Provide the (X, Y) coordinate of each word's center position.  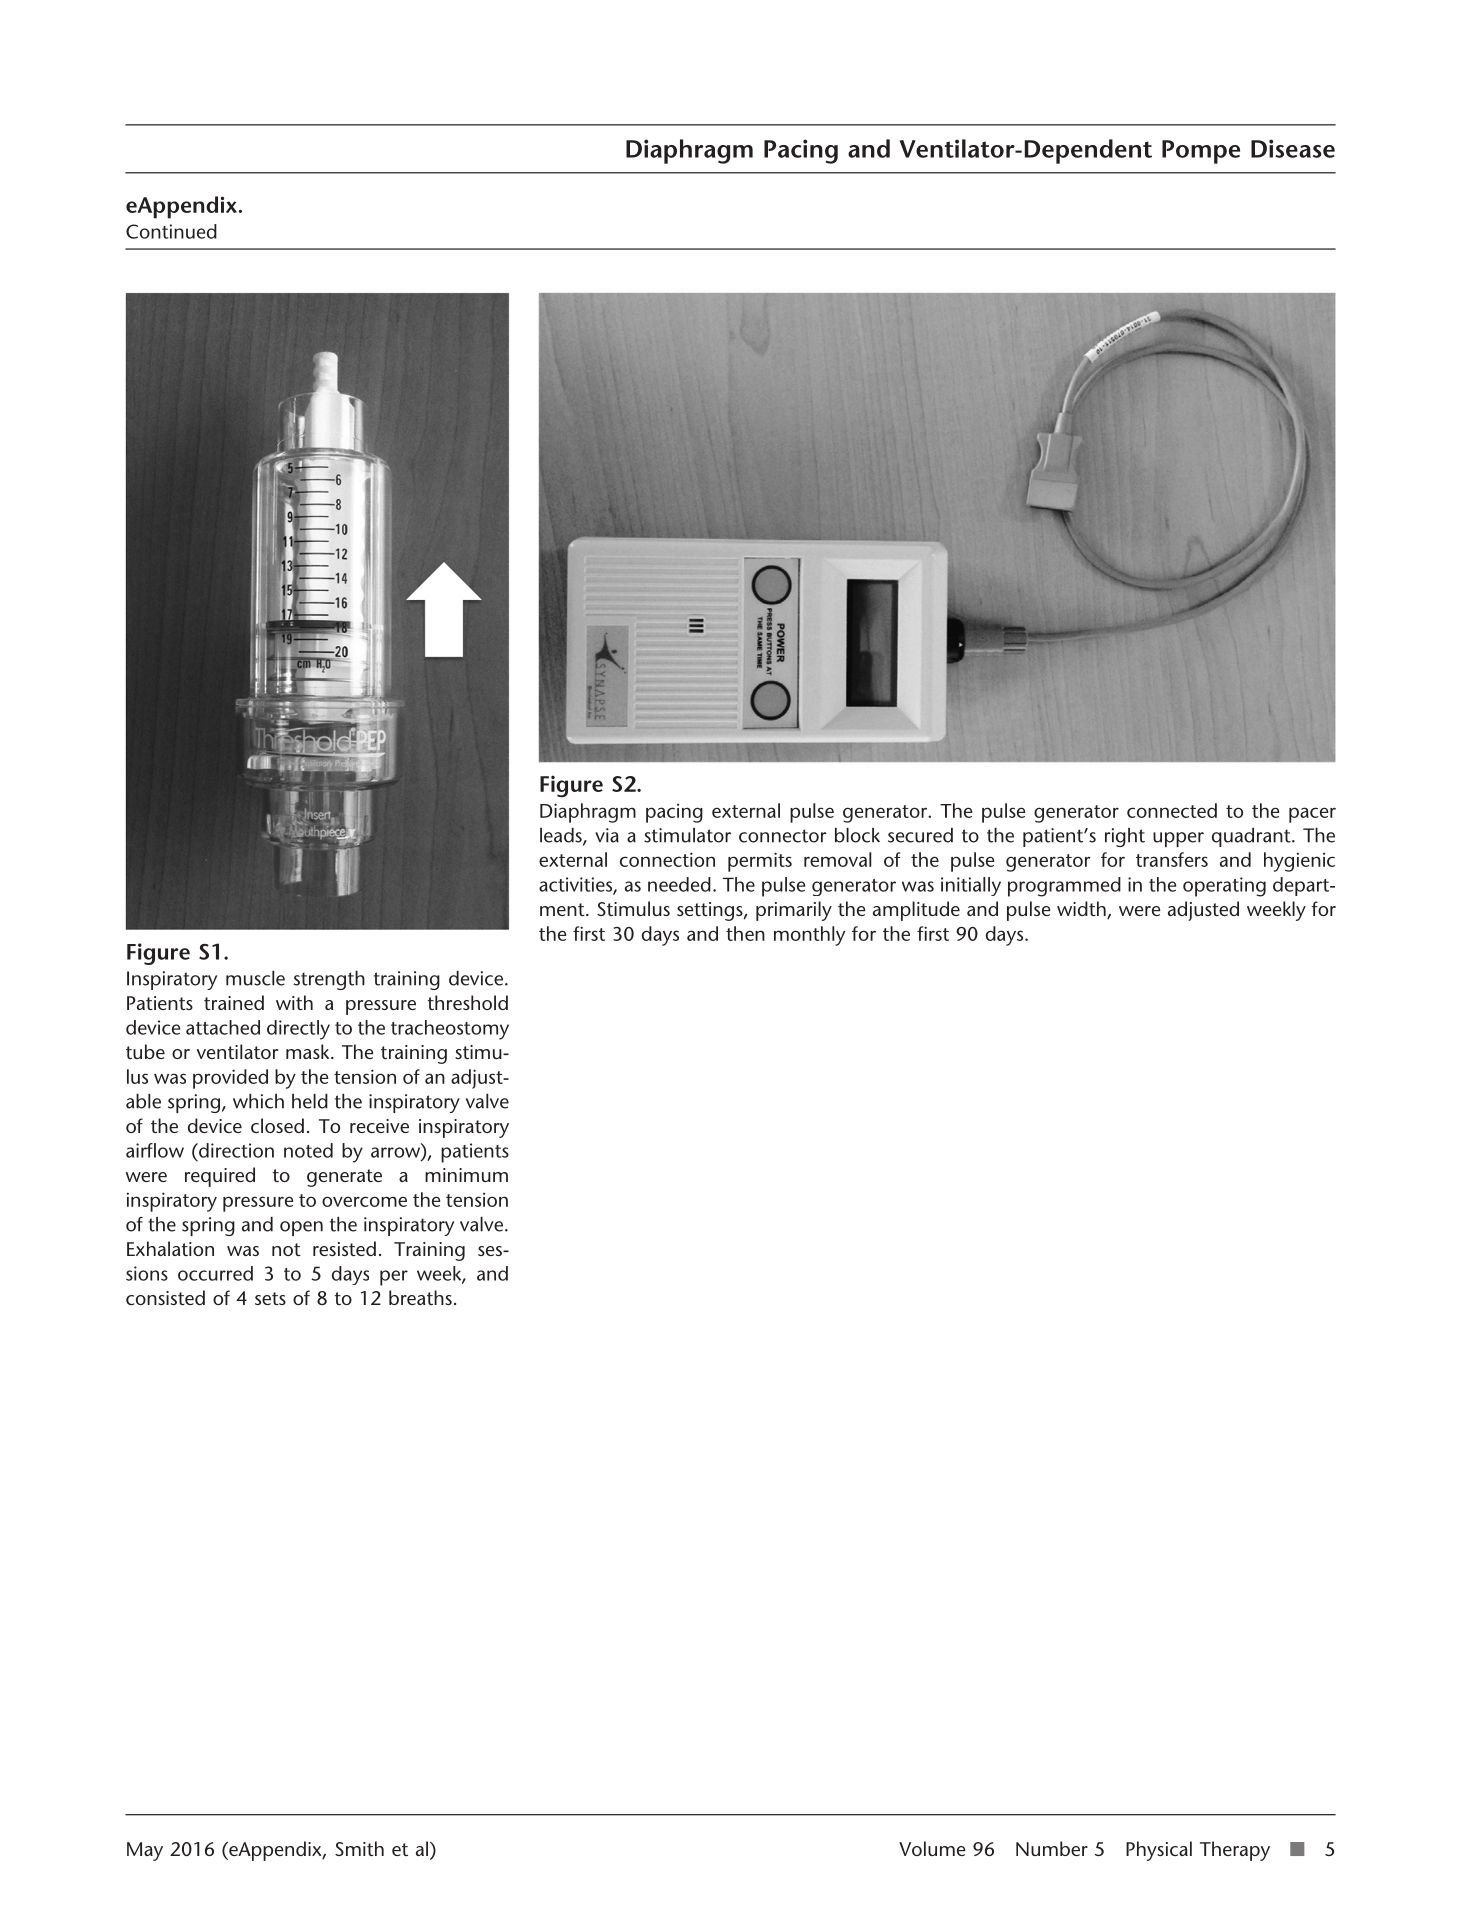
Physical (1159, 1851)
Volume (932, 1848)
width (1082, 910)
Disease (1293, 148)
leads (562, 836)
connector (783, 836)
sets (270, 1298)
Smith (359, 1848)
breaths (420, 1297)
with (294, 1002)
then (745, 933)
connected (1172, 810)
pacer (1312, 815)
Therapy (1235, 1851)
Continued (171, 231)
